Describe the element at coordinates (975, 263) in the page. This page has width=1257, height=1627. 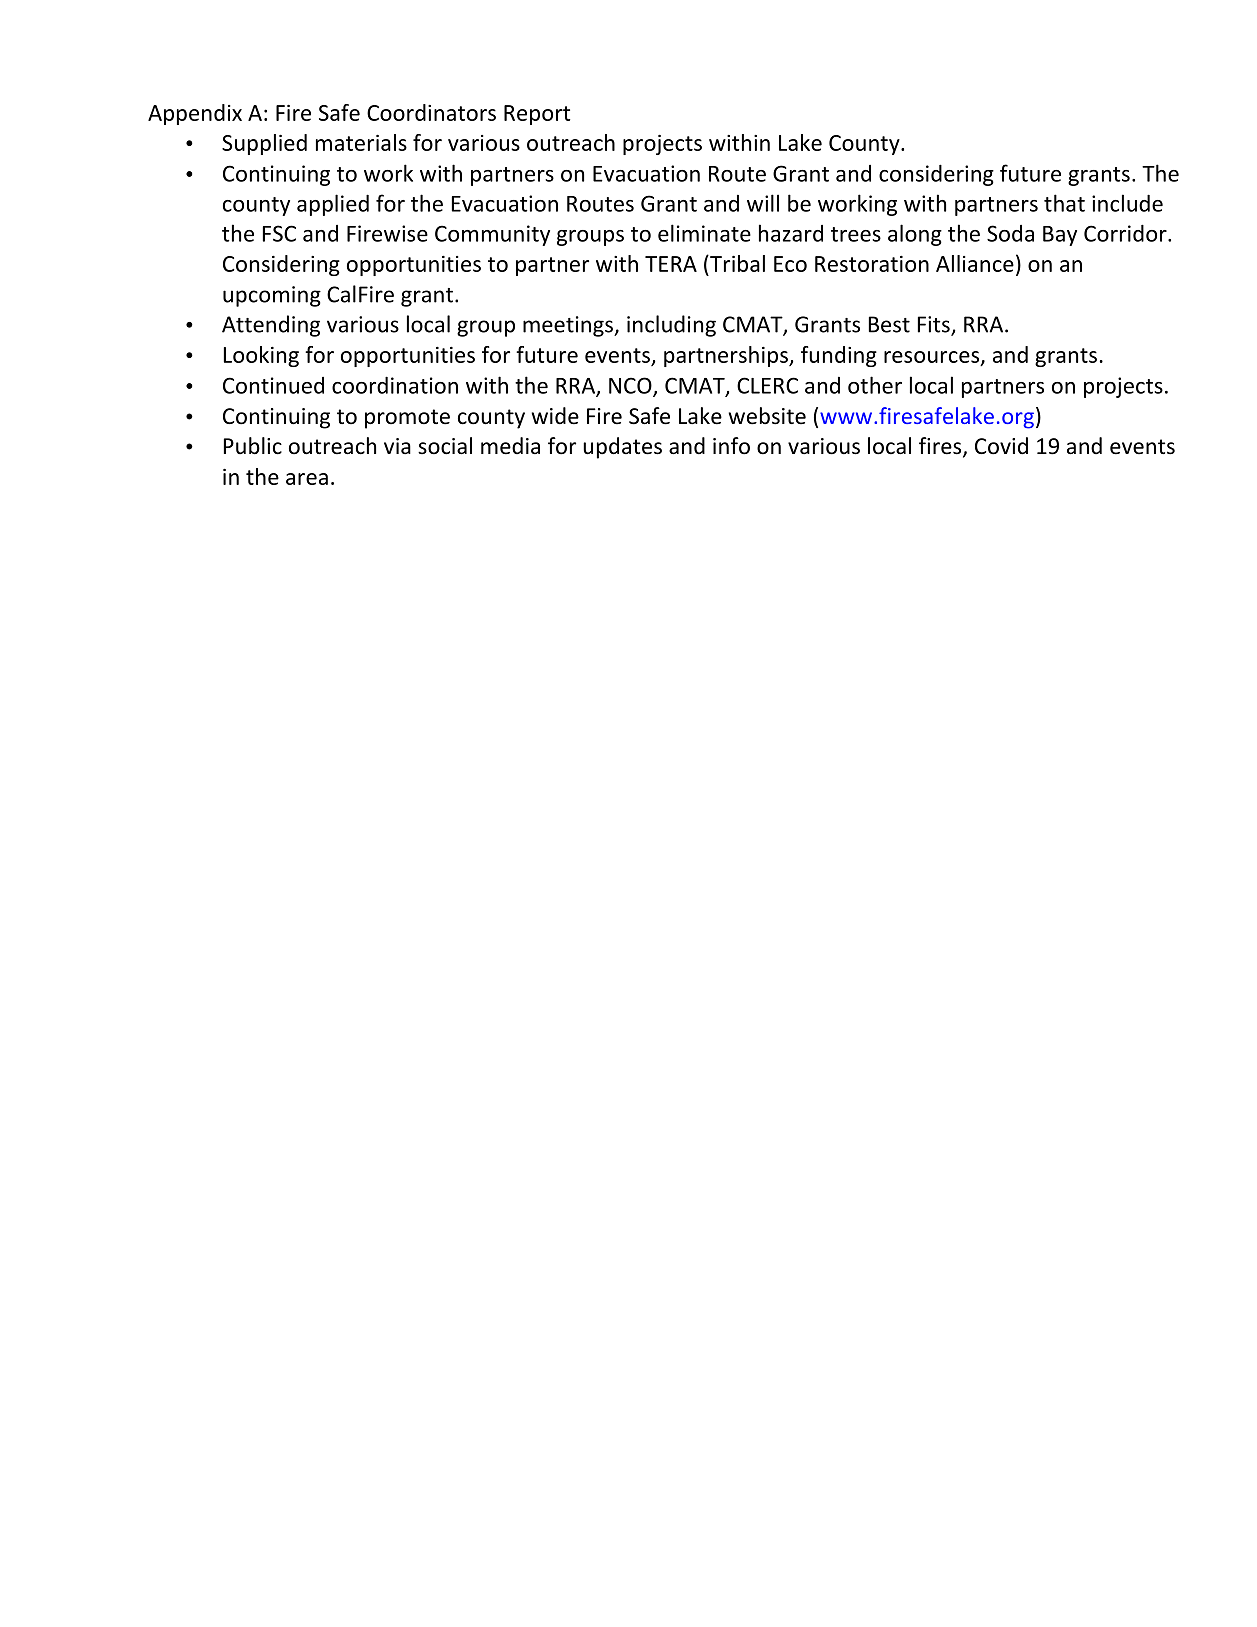
I see `Alliance` at that location.
